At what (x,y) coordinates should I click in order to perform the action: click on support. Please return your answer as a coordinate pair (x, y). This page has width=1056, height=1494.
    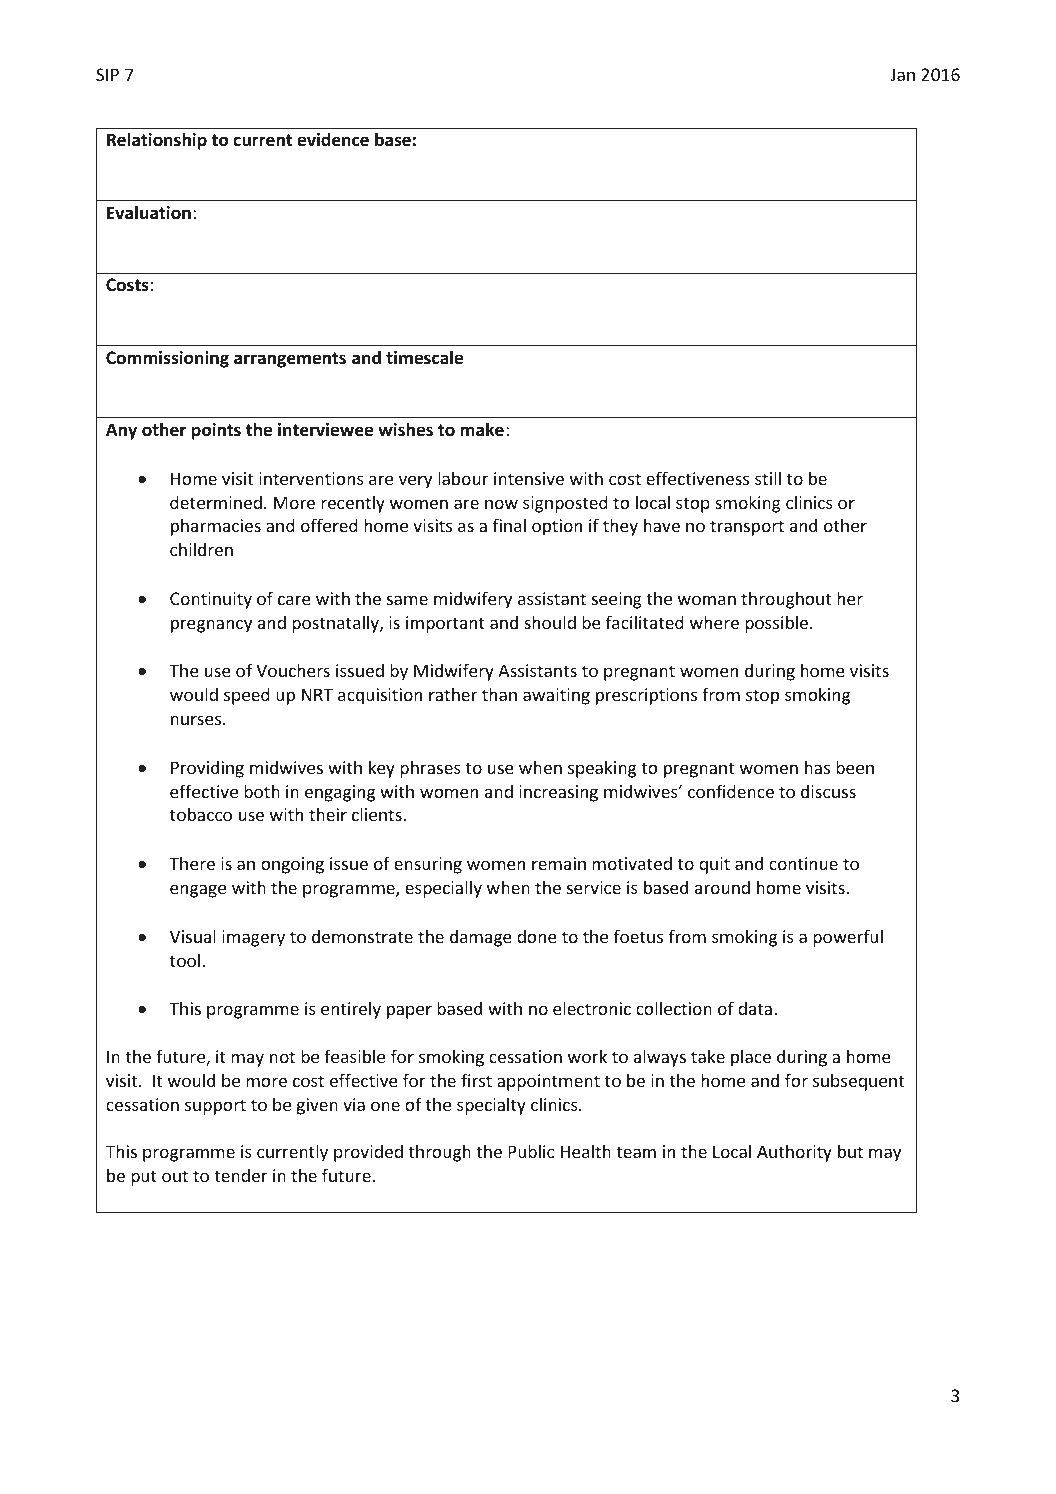
    Looking at the image, I should click on (215, 1107).
